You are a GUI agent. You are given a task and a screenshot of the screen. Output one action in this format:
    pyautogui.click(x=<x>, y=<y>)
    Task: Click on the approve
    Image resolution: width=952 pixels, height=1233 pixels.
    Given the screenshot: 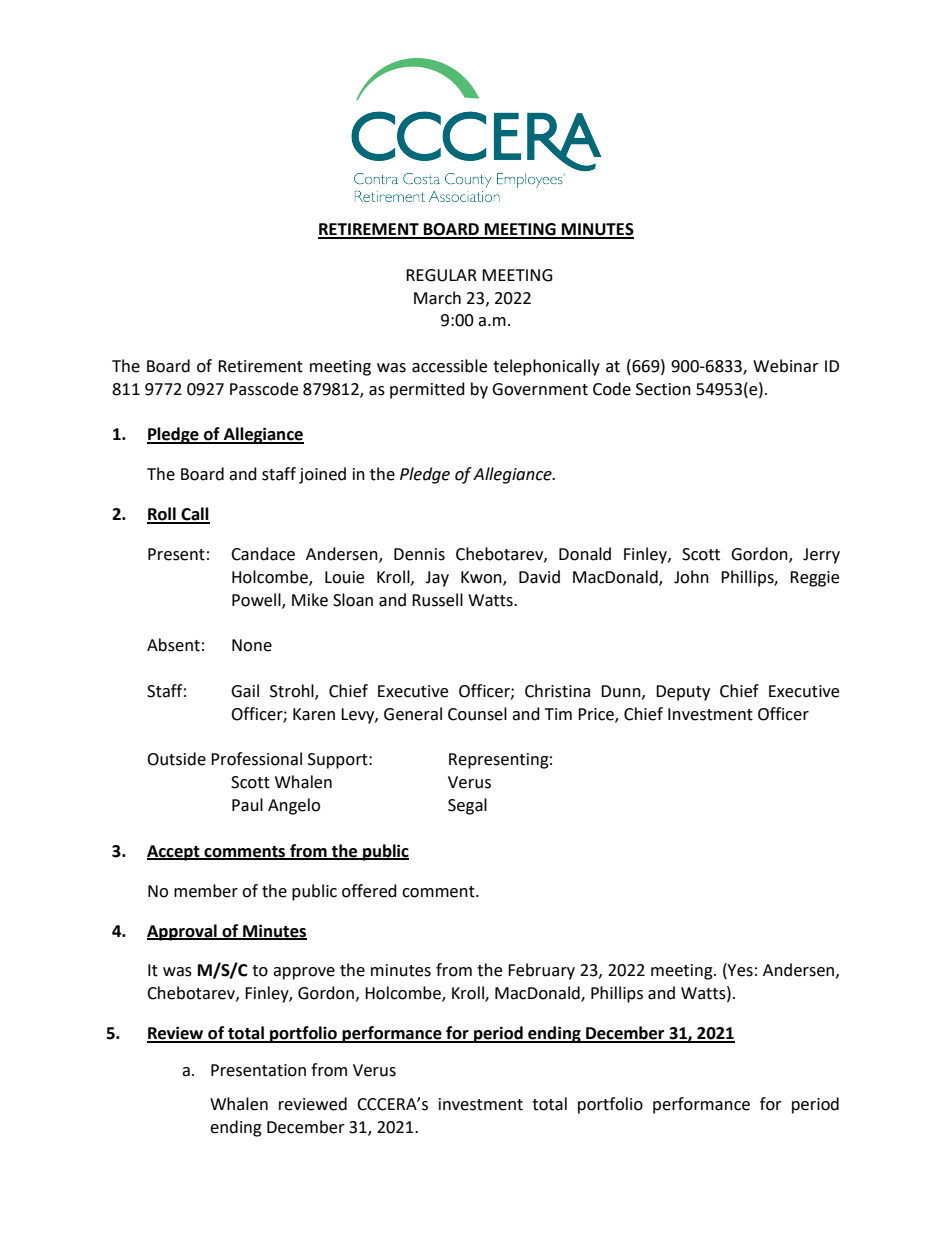 What is the action you would take?
    pyautogui.click(x=304, y=973)
